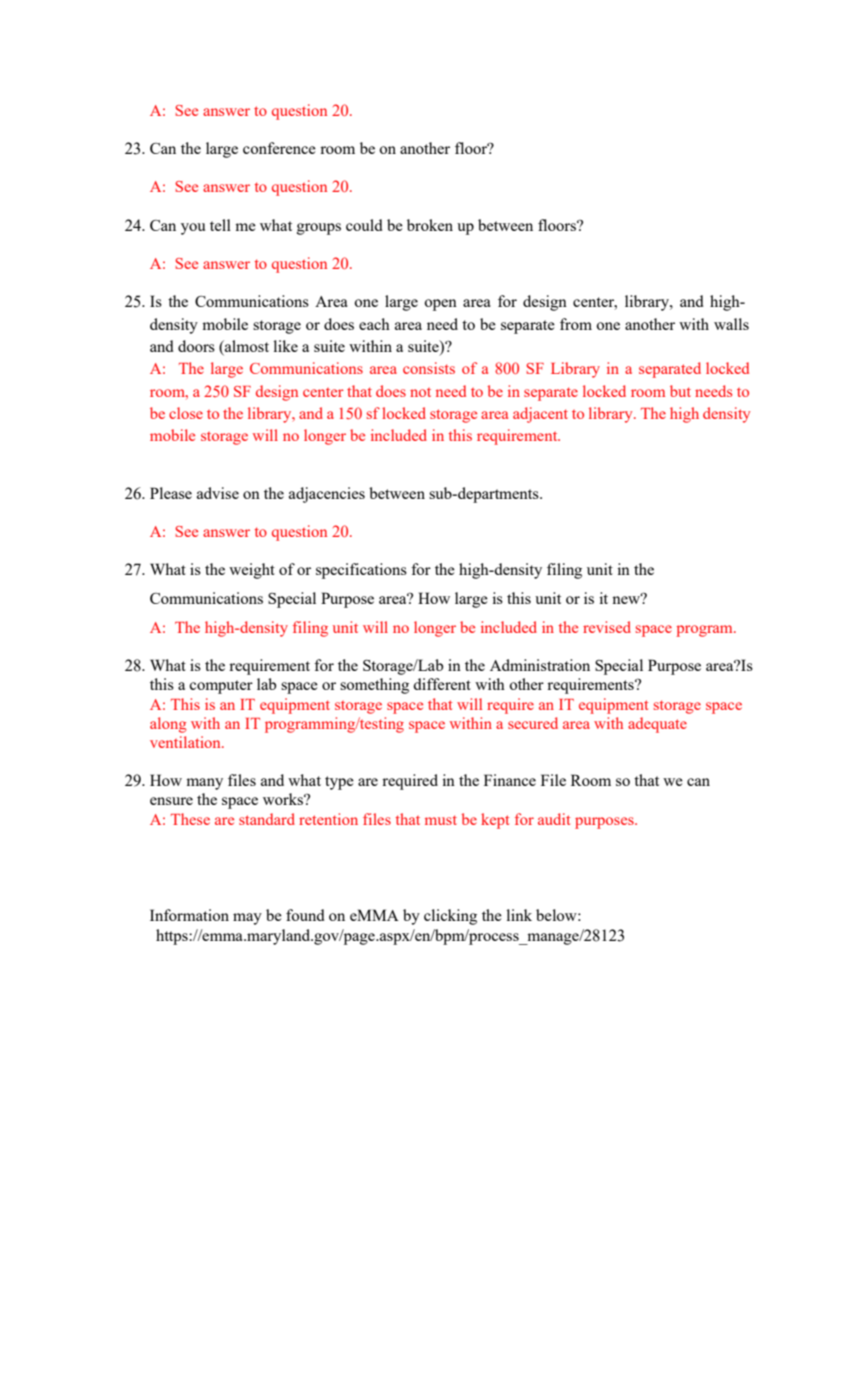 This screenshot has height=1400, width=849. What do you see at coordinates (221, 687) in the screenshot?
I see `computer` at bounding box center [221, 687].
